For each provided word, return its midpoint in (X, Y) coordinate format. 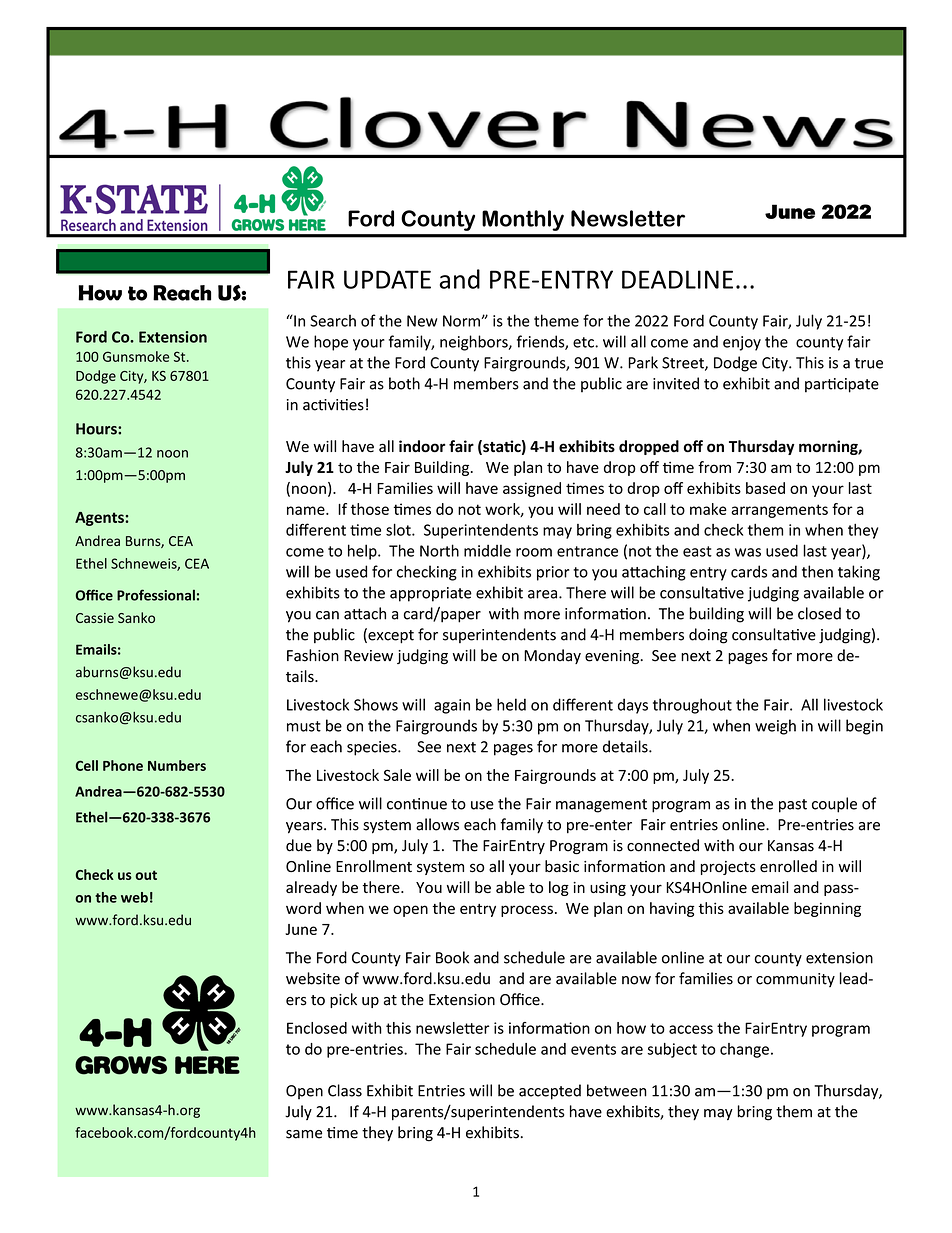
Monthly (523, 220)
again (452, 706)
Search (333, 320)
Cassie (95, 618)
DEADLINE (677, 279)
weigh (775, 727)
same (304, 1134)
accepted (550, 1092)
